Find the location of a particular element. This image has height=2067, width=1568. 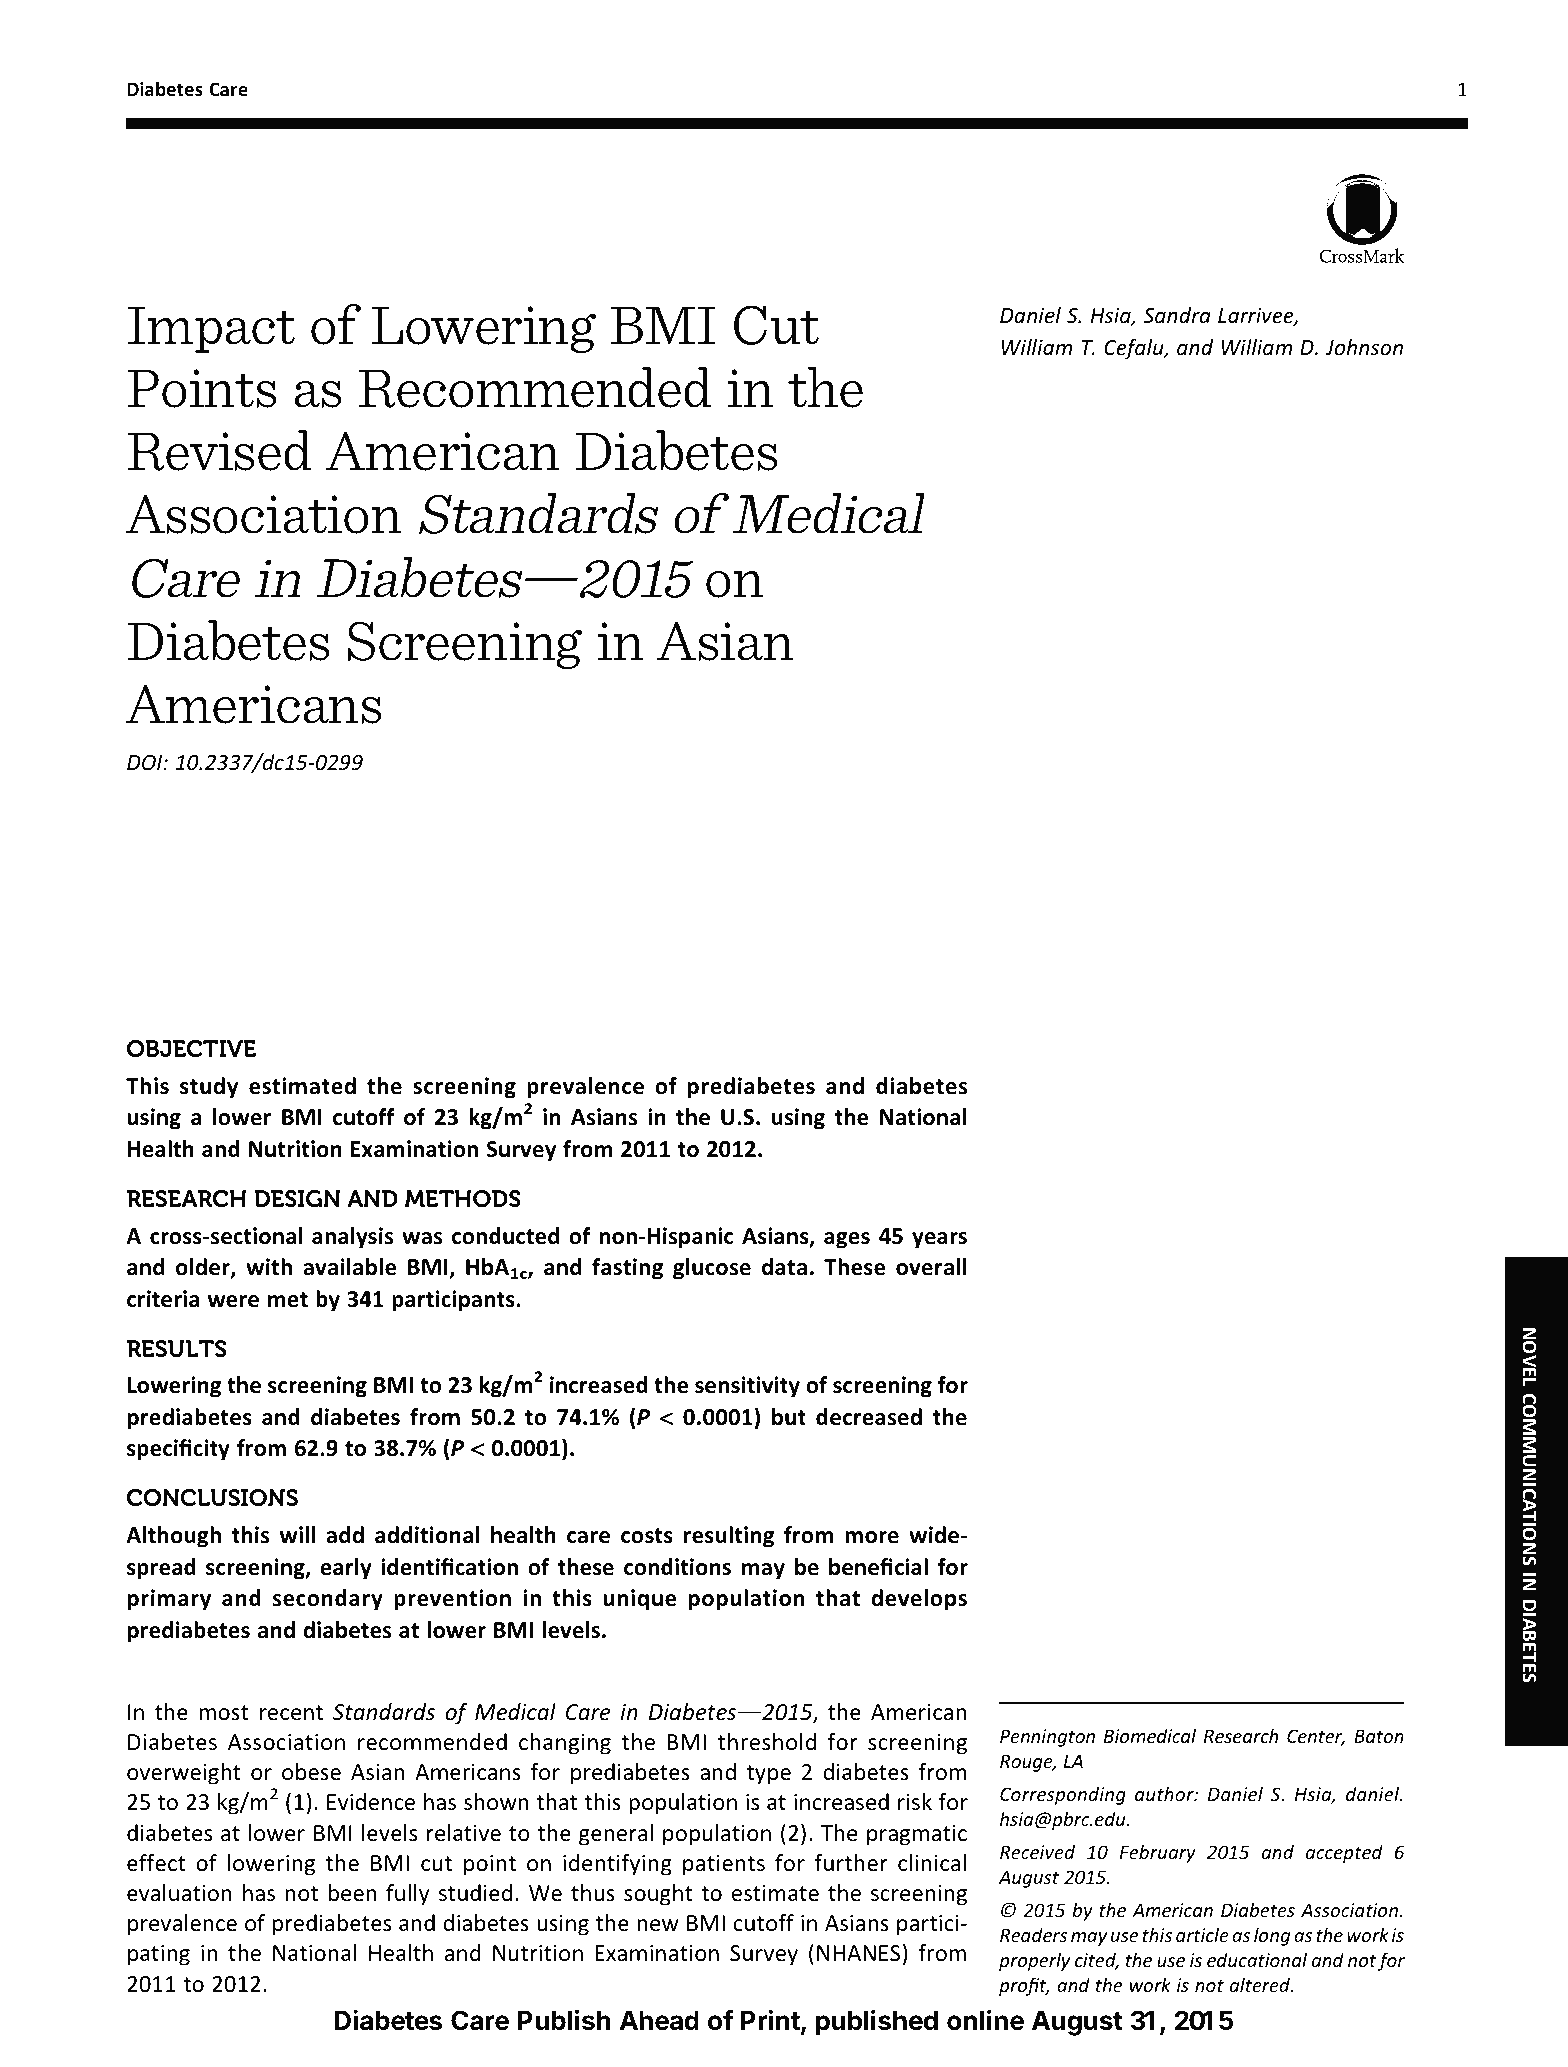

been is located at coordinates (352, 1892).
